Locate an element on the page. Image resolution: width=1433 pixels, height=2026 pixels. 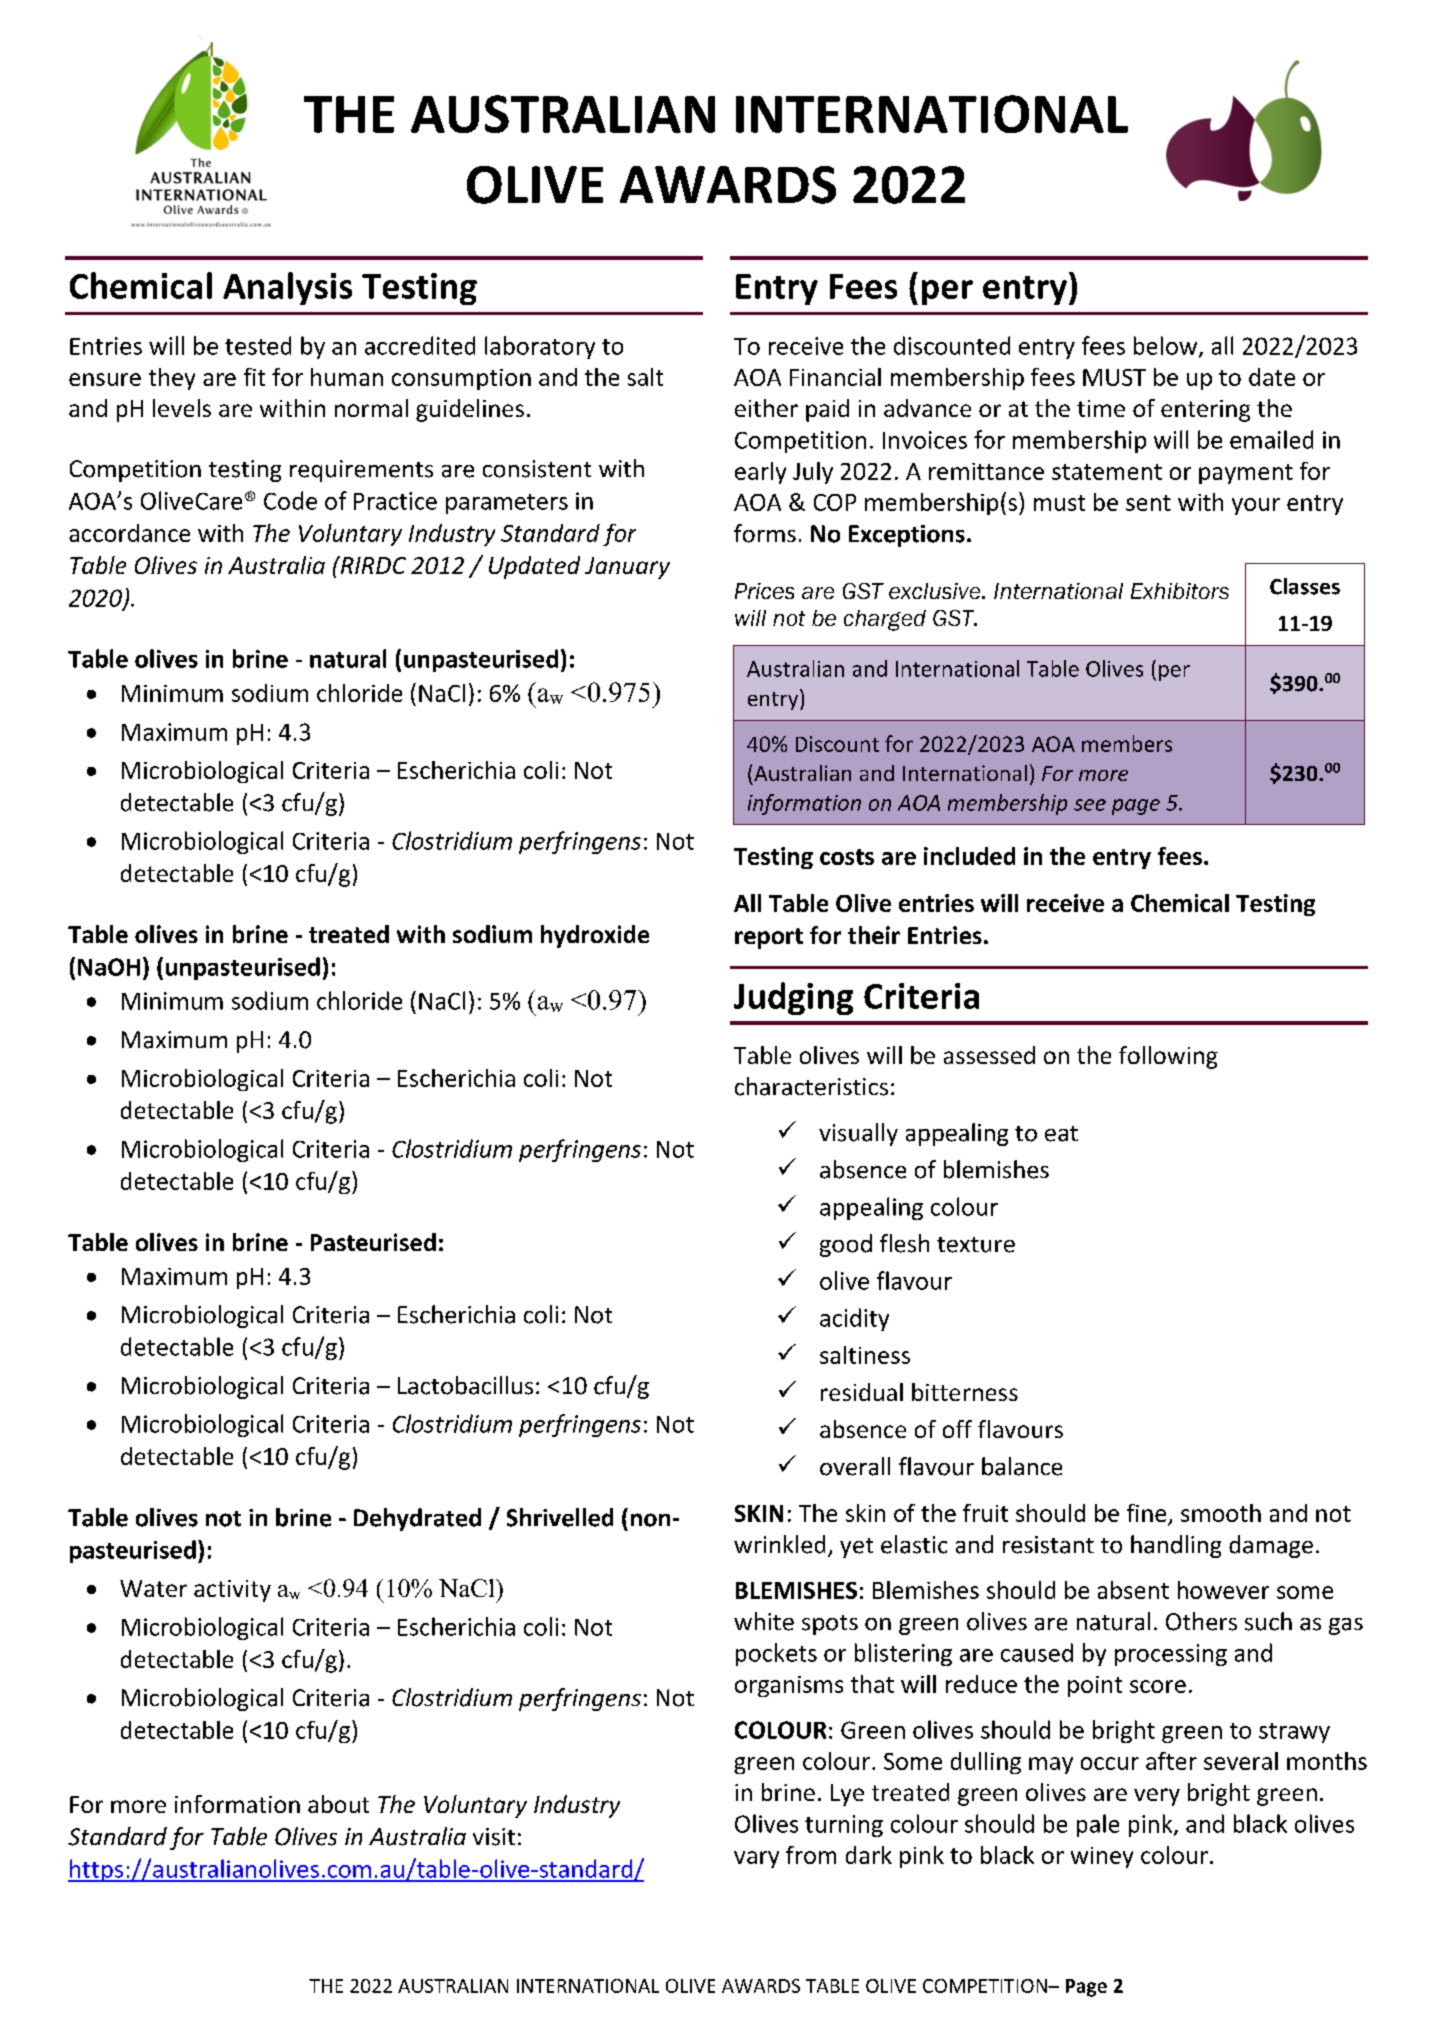
either is located at coordinates (766, 408).
